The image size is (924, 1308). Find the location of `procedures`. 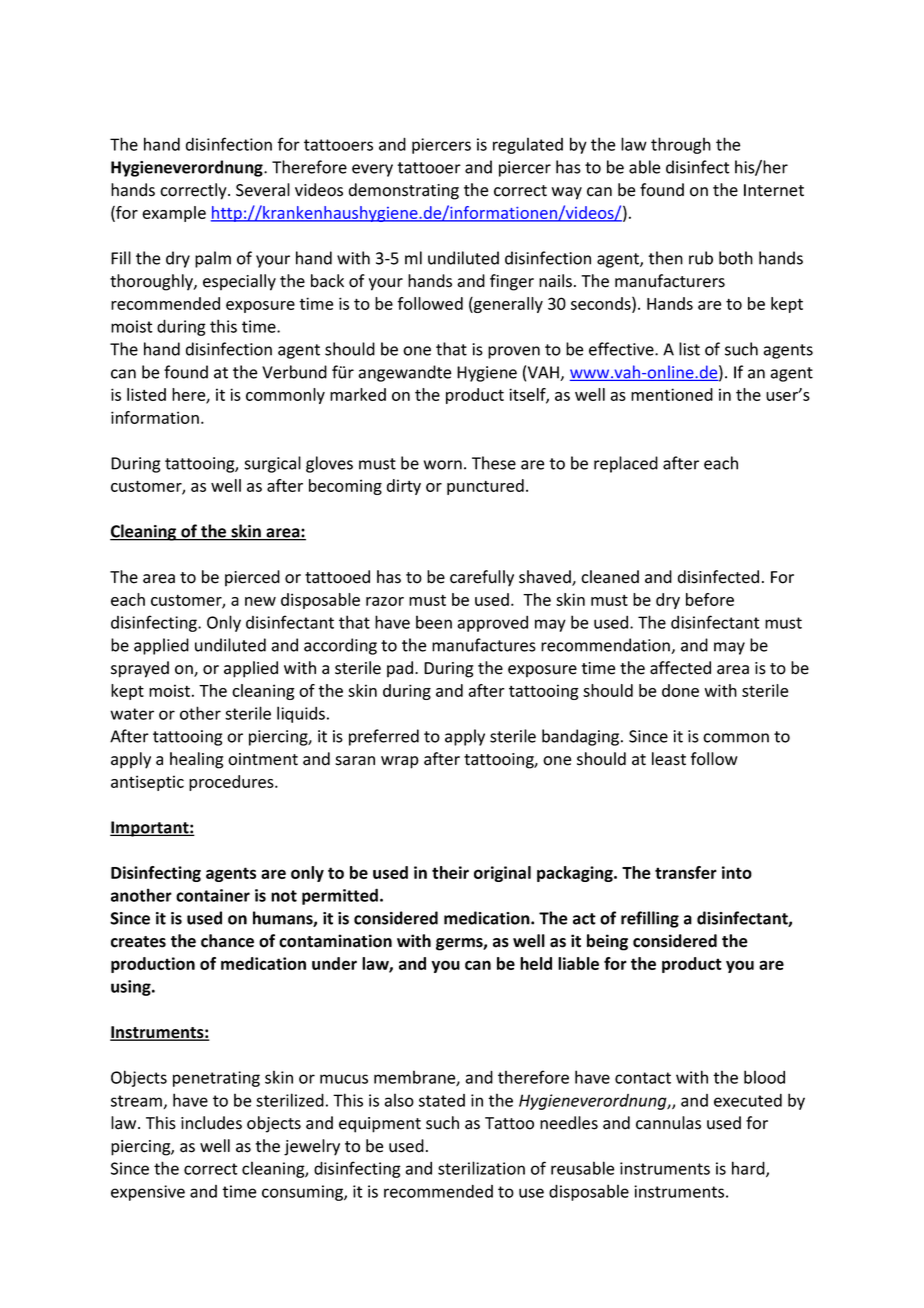

procedures is located at coordinates (232, 783).
